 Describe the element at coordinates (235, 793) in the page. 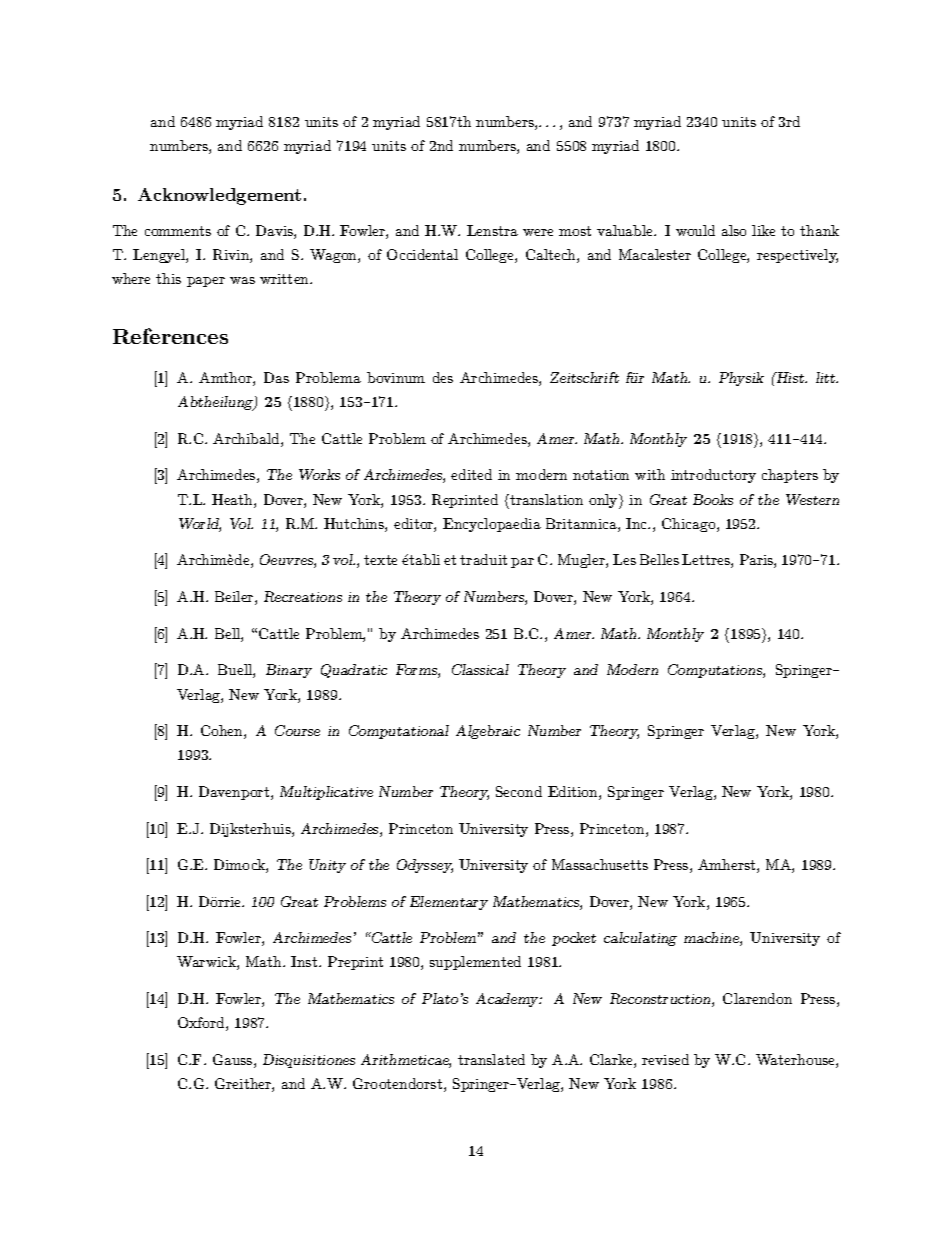

I see `Davenport` at that location.
